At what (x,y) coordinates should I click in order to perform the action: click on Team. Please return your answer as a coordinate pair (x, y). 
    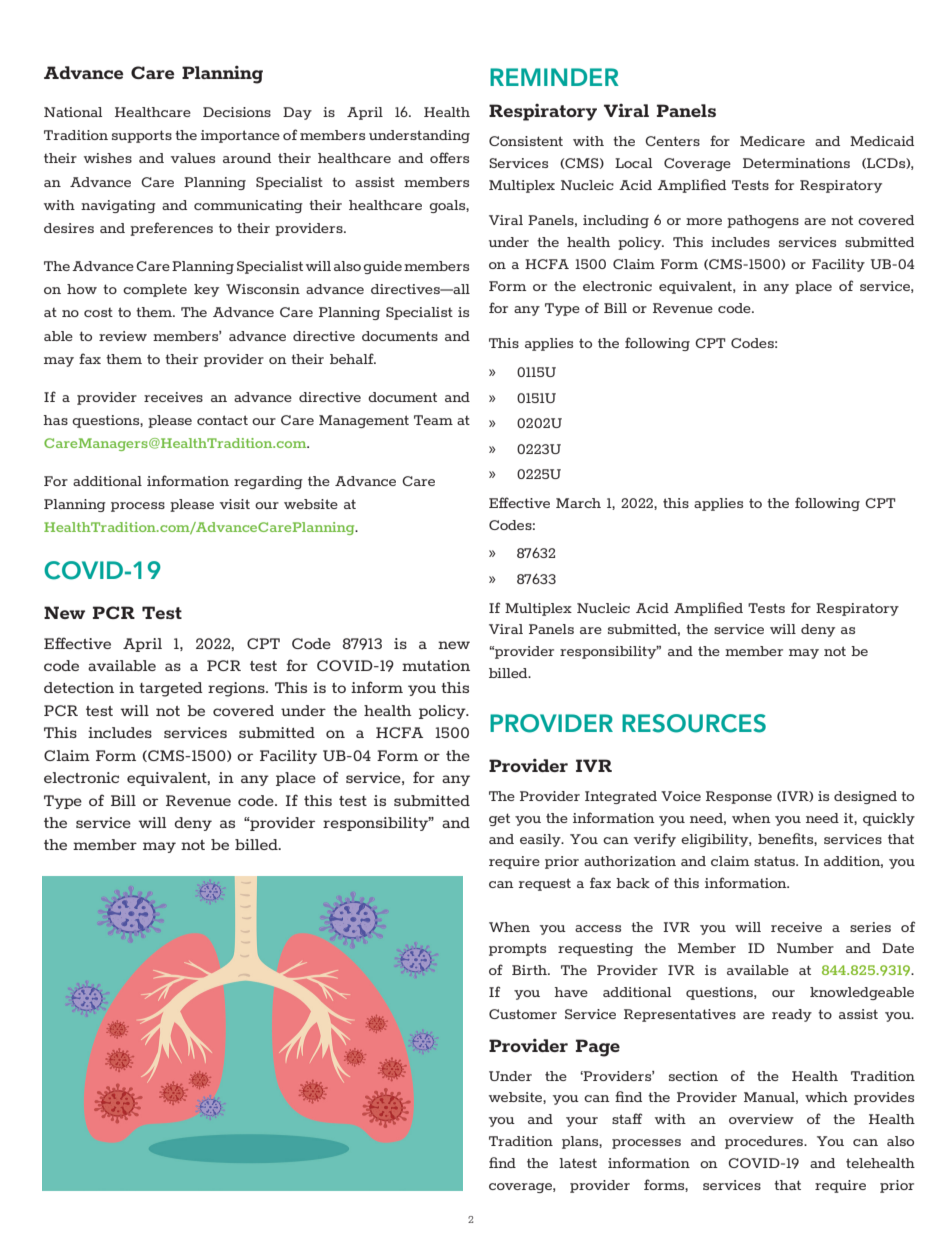
    Looking at the image, I should click on (433, 420).
